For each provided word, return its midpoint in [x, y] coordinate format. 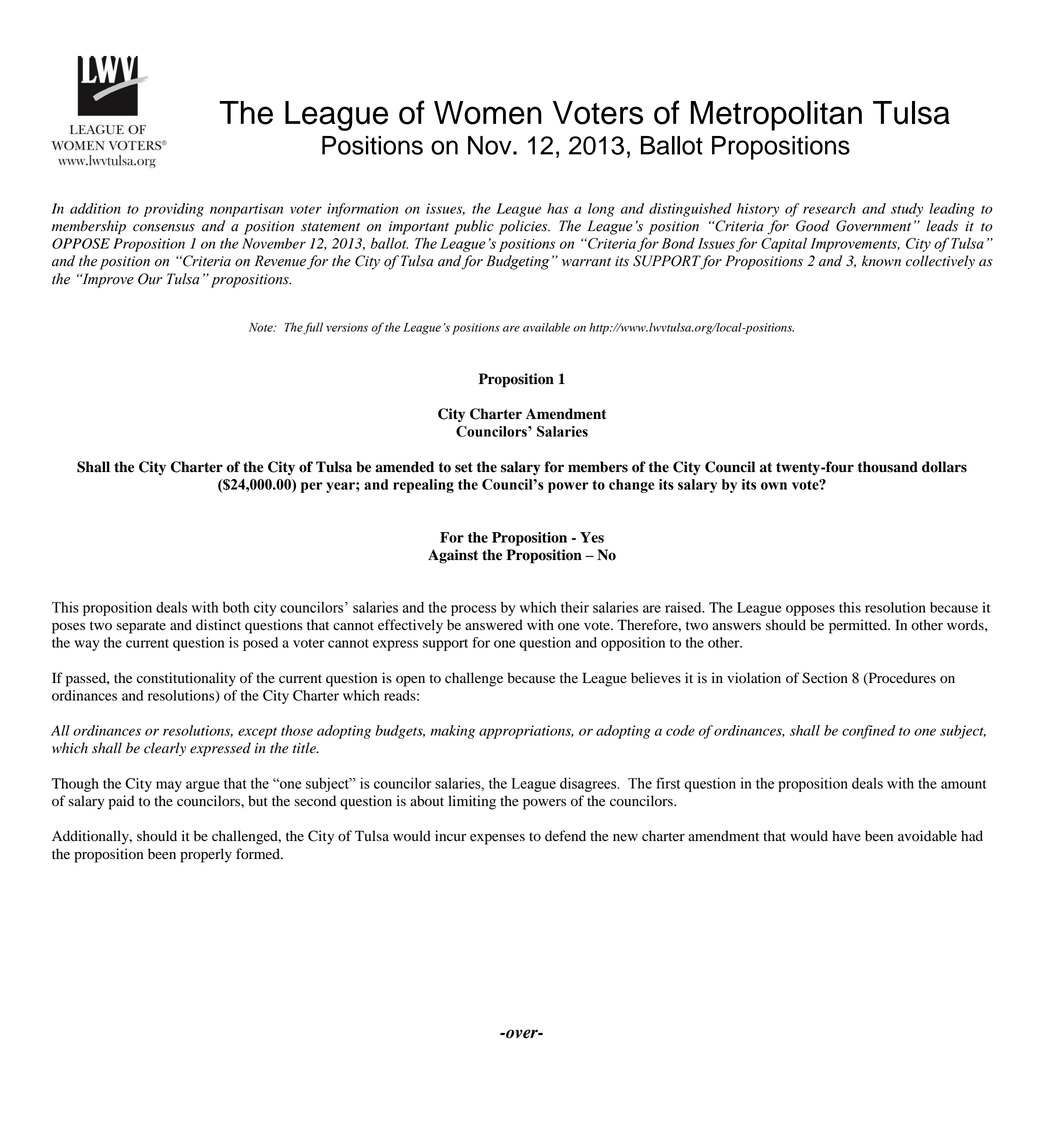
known [881, 261]
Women [488, 113]
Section [825, 678]
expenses [497, 839]
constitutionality [186, 679]
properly [206, 855]
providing [174, 210]
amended [404, 467]
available [546, 327]
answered [494, 625]
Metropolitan [776, 116]
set [464, 467]
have [846, 836]
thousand [888, 467]
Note [262, 327]
